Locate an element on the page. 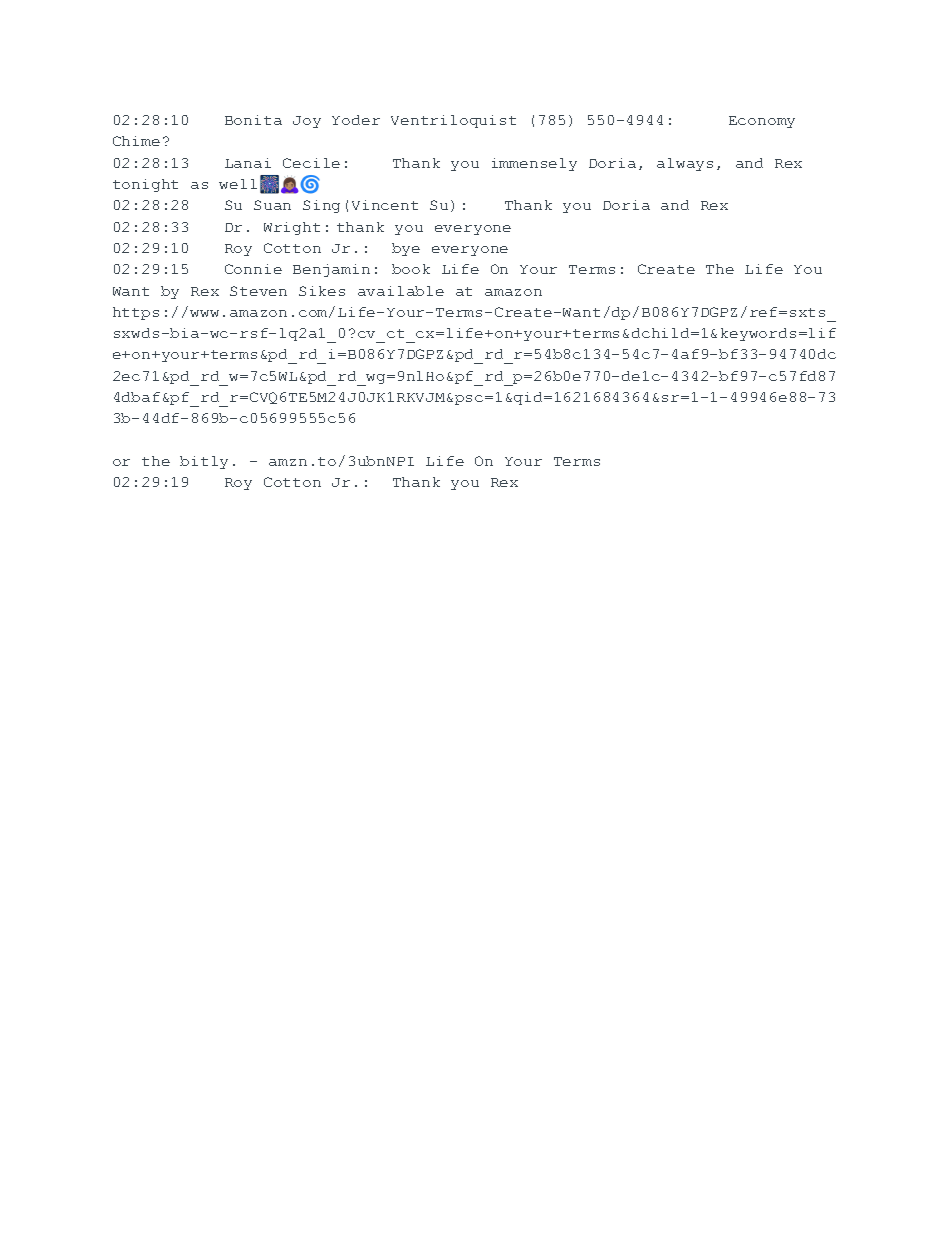 The height and width of the image is (1233, 952). Economy is located at coordinates (762, 122).
